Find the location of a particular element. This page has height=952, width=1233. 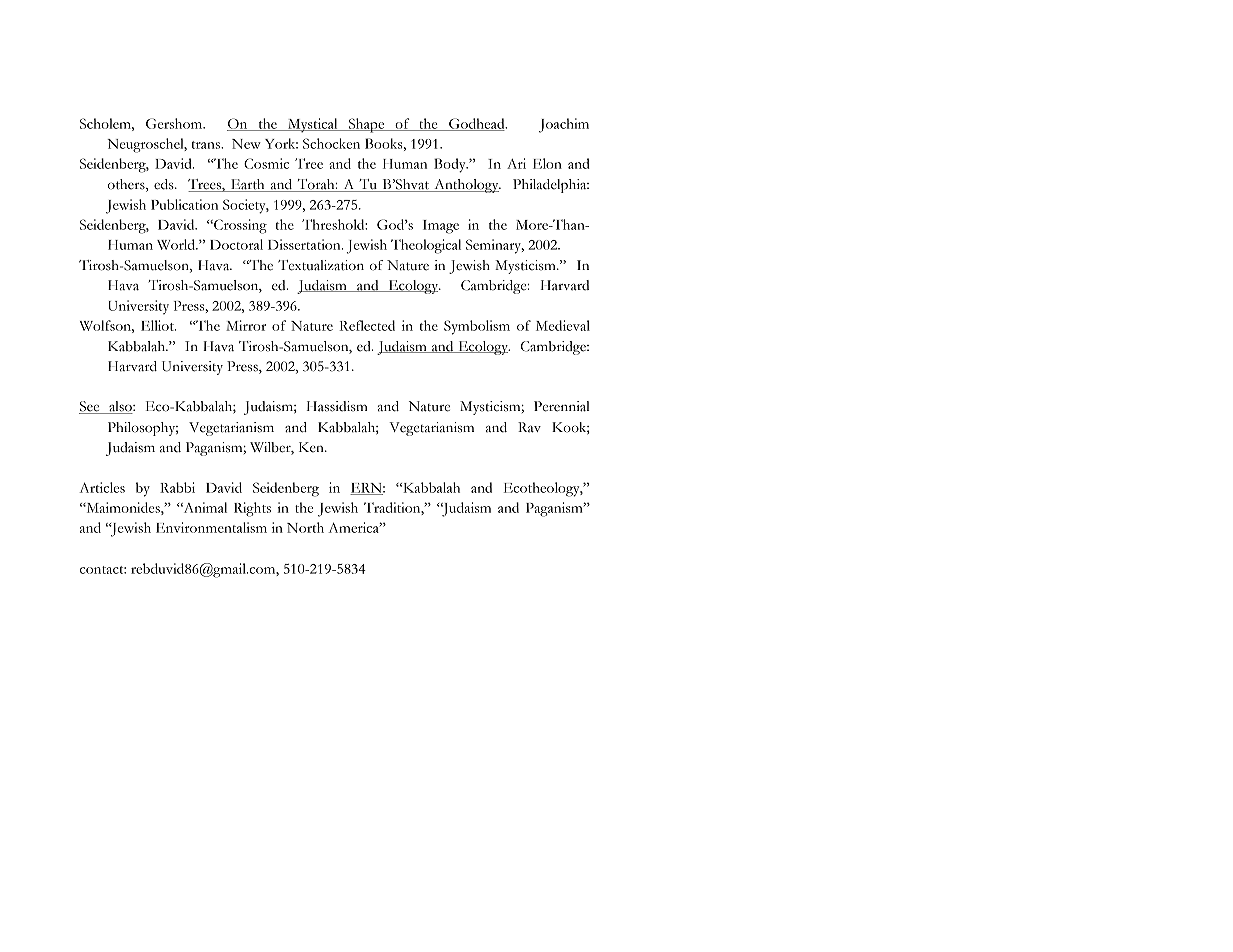

Dissertation is located at coordinates (305, 244).
